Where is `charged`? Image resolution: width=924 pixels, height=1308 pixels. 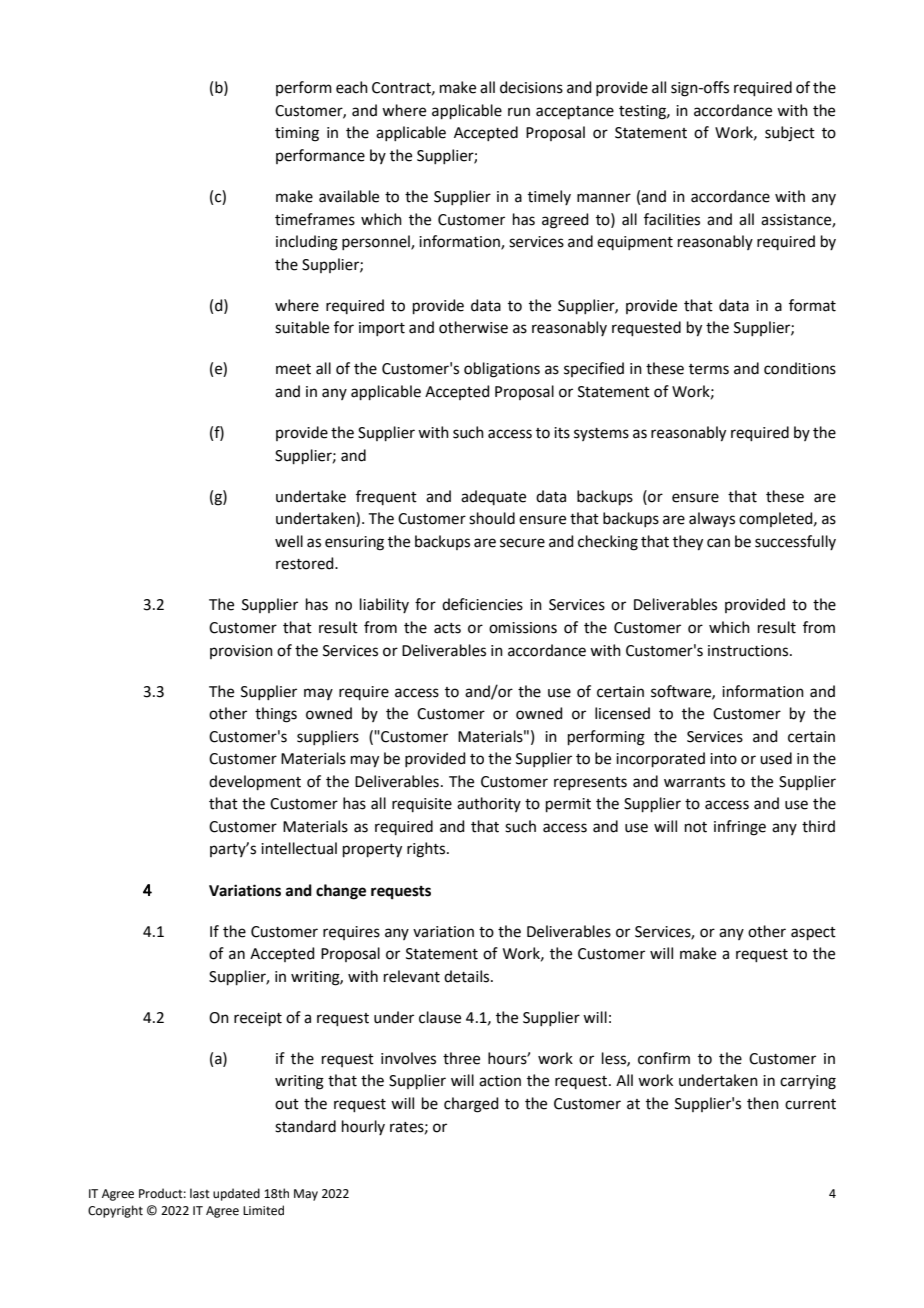
charged is located at coordinates (471, 1105).
